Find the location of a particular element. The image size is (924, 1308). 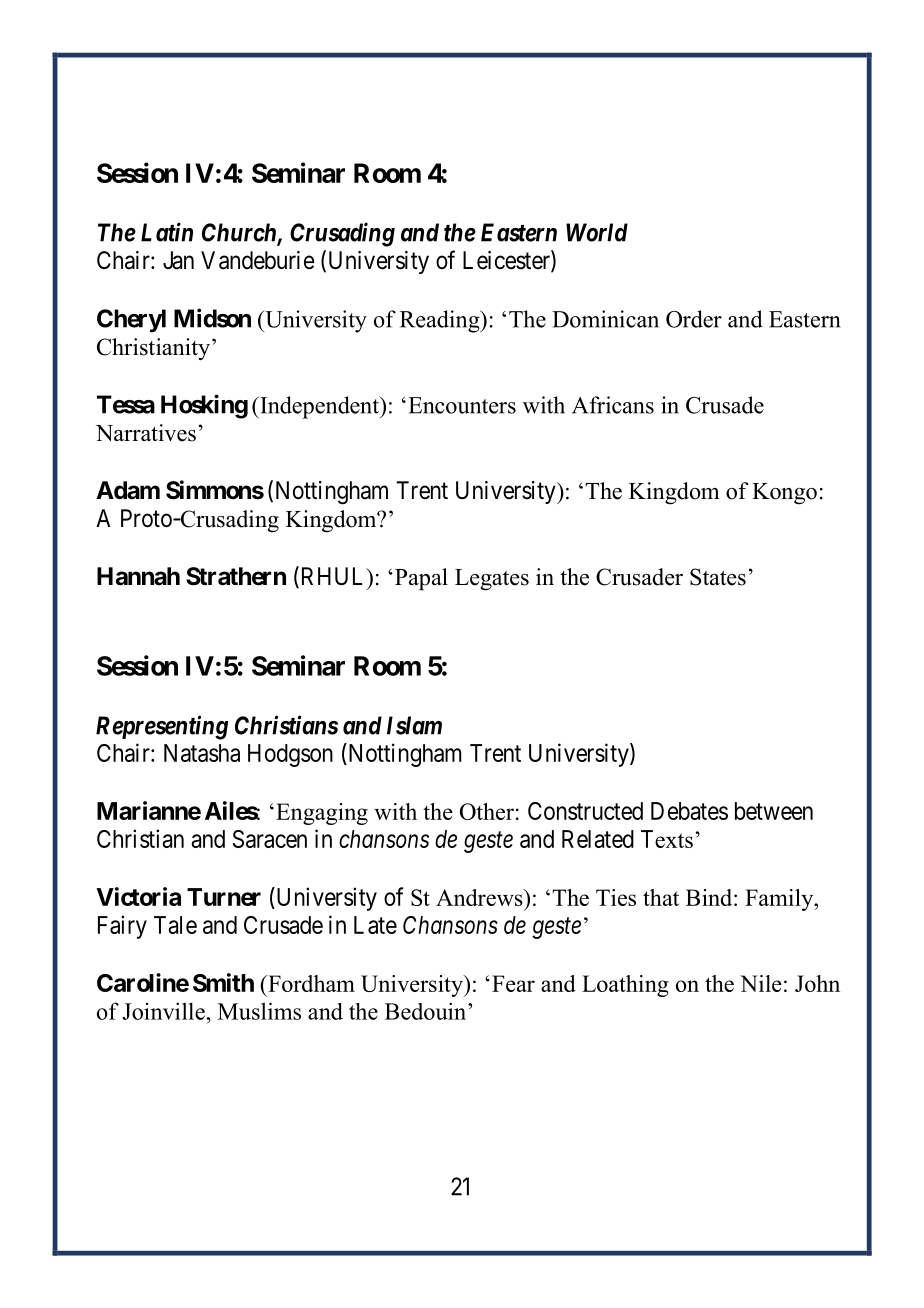

Kongo is located at coordinates (784, 494).
